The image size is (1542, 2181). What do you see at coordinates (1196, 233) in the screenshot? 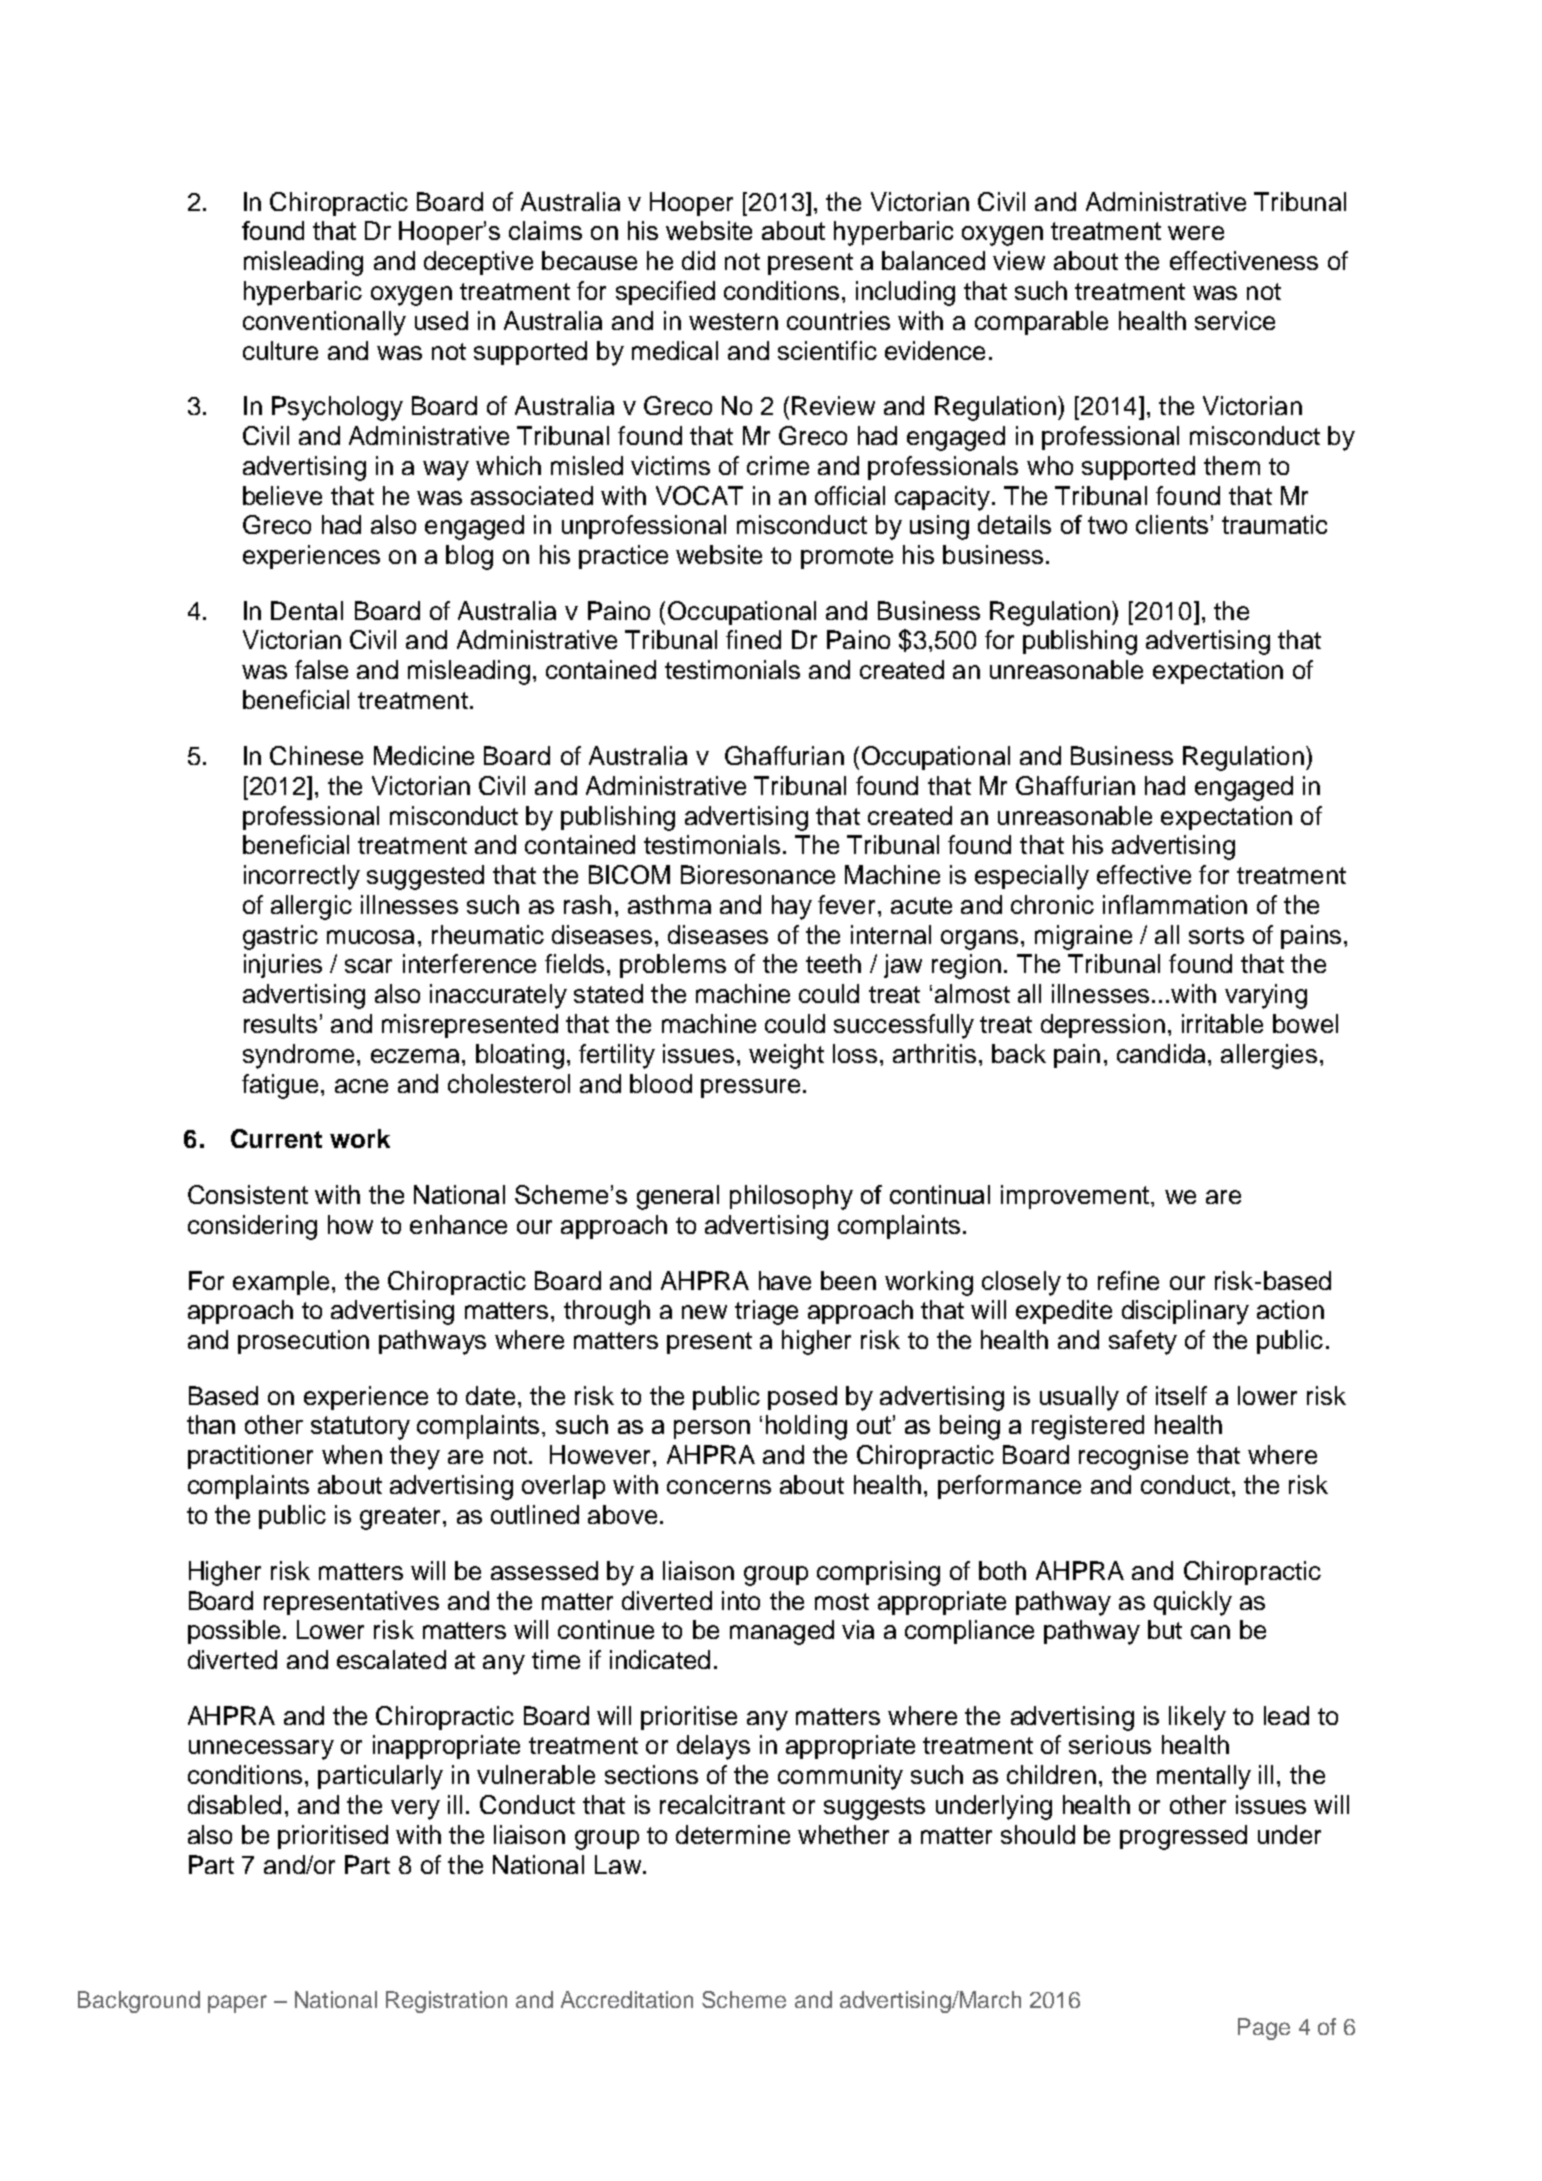
I see `were` at bounding box center [1196, 233].
